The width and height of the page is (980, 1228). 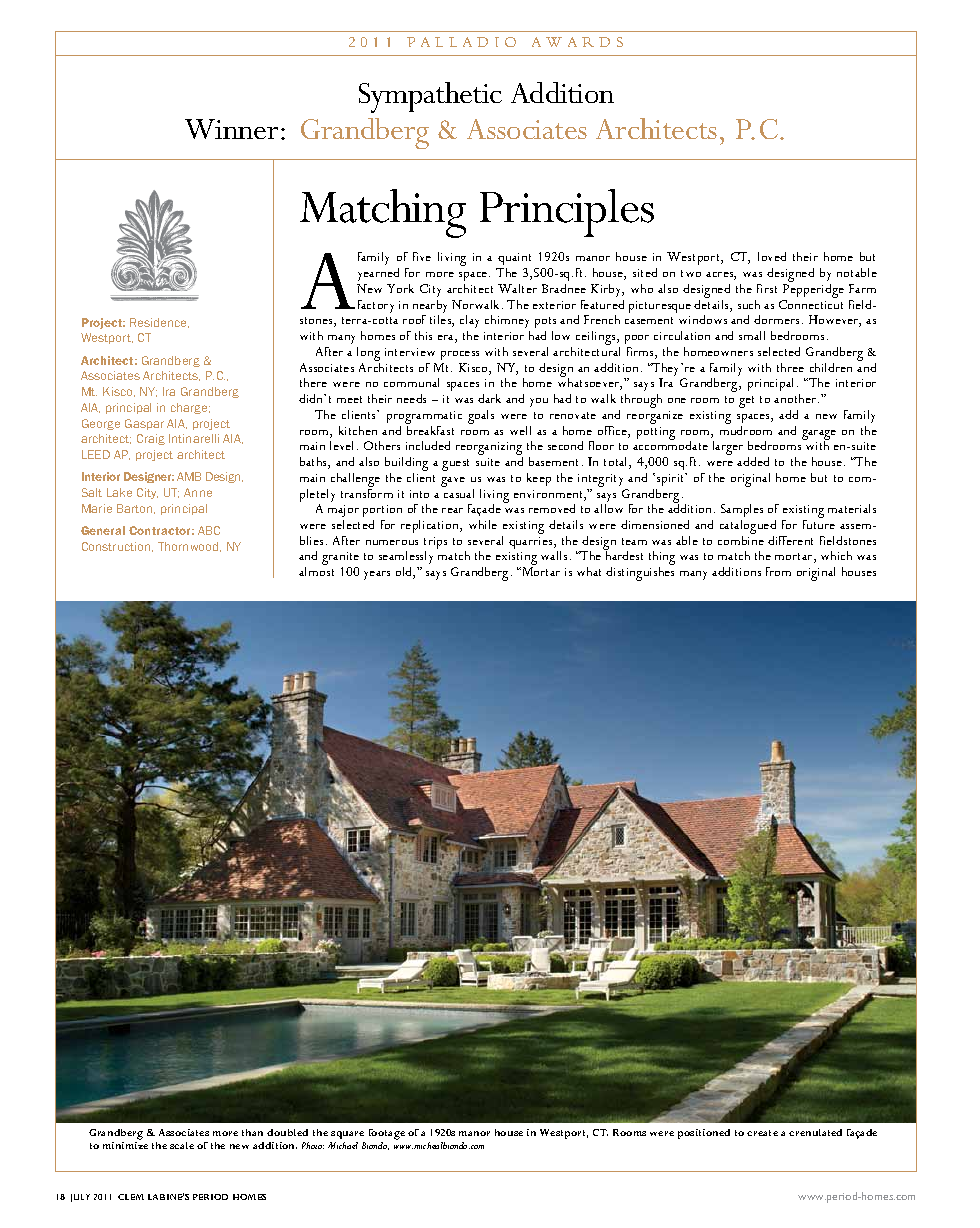 What do you see at coordinates (182, 1145) in the page?
I see `scale` at bounding box center [182, 1145].
